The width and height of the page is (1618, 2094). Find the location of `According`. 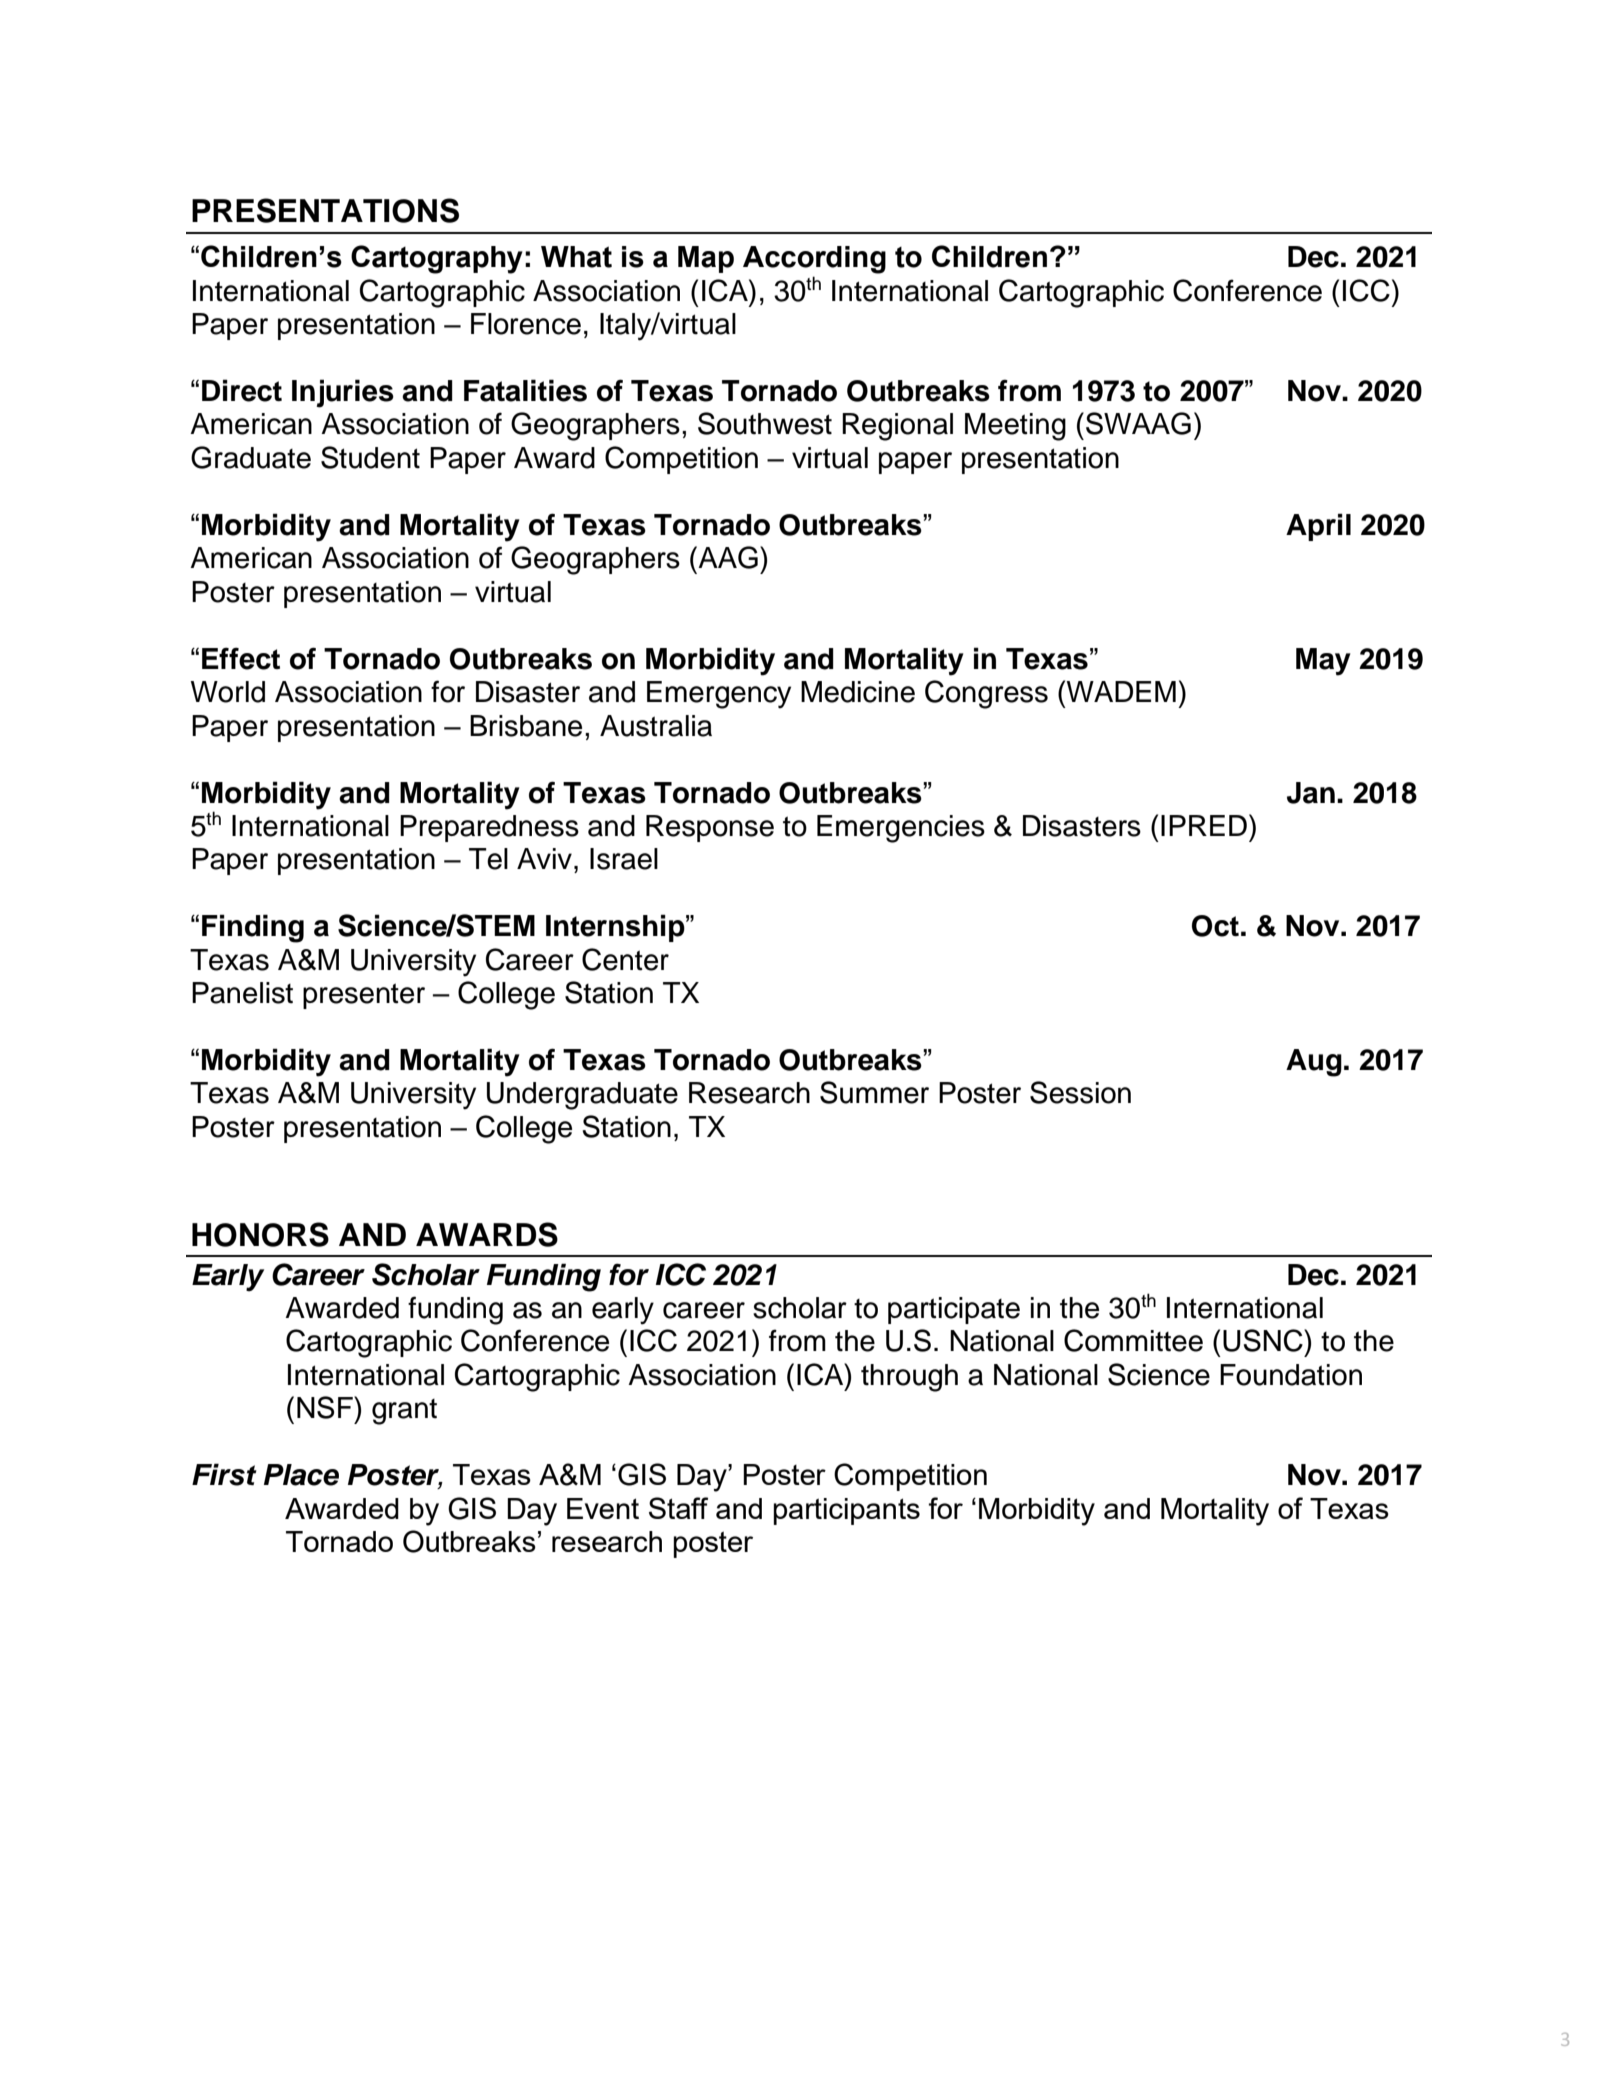

According is located at coordinates (814, 260).
